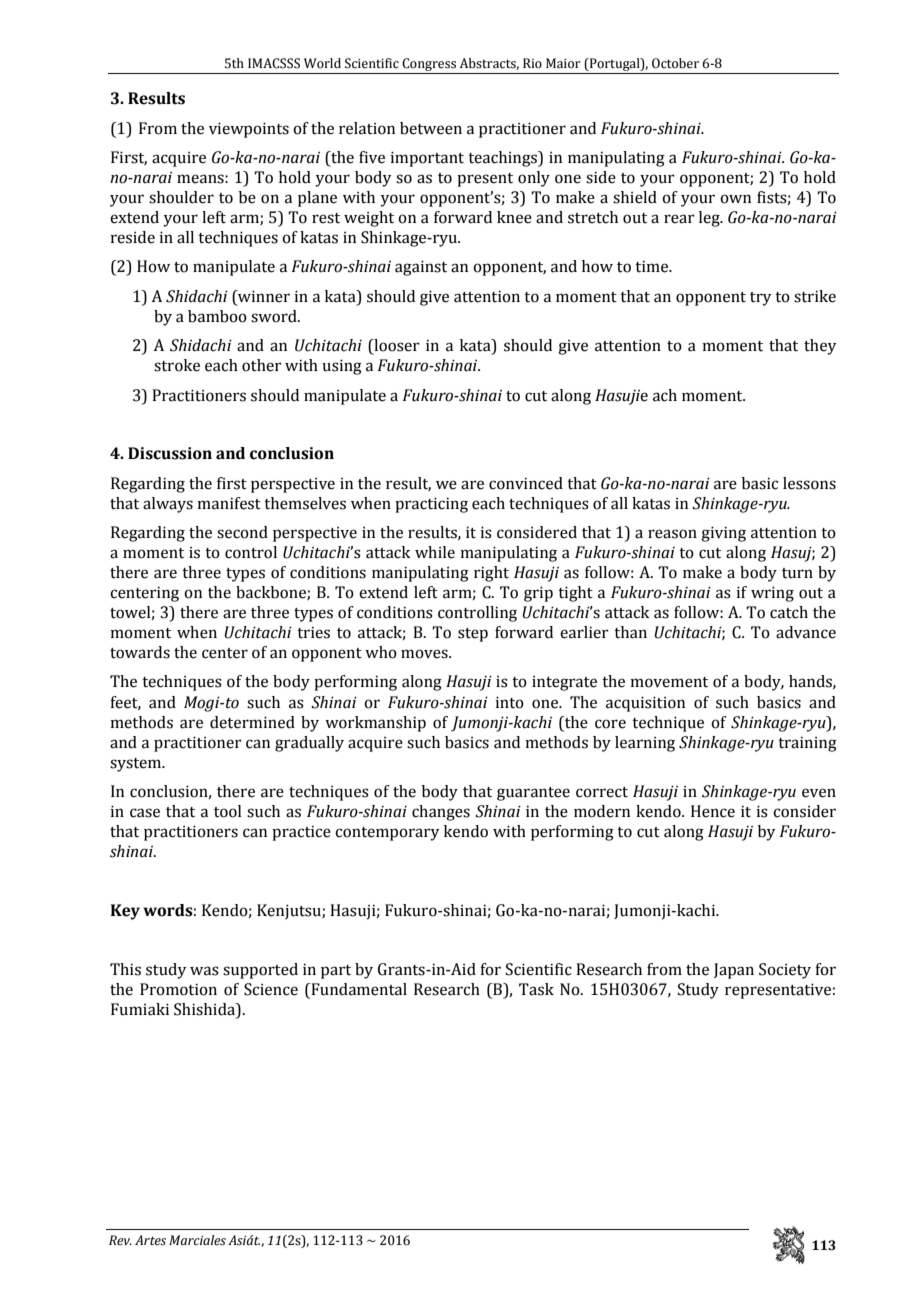 This document has height=1308, width=924. Describe the element at coordinates (249, 130) in the document. I see `viewpoints` at that location.
